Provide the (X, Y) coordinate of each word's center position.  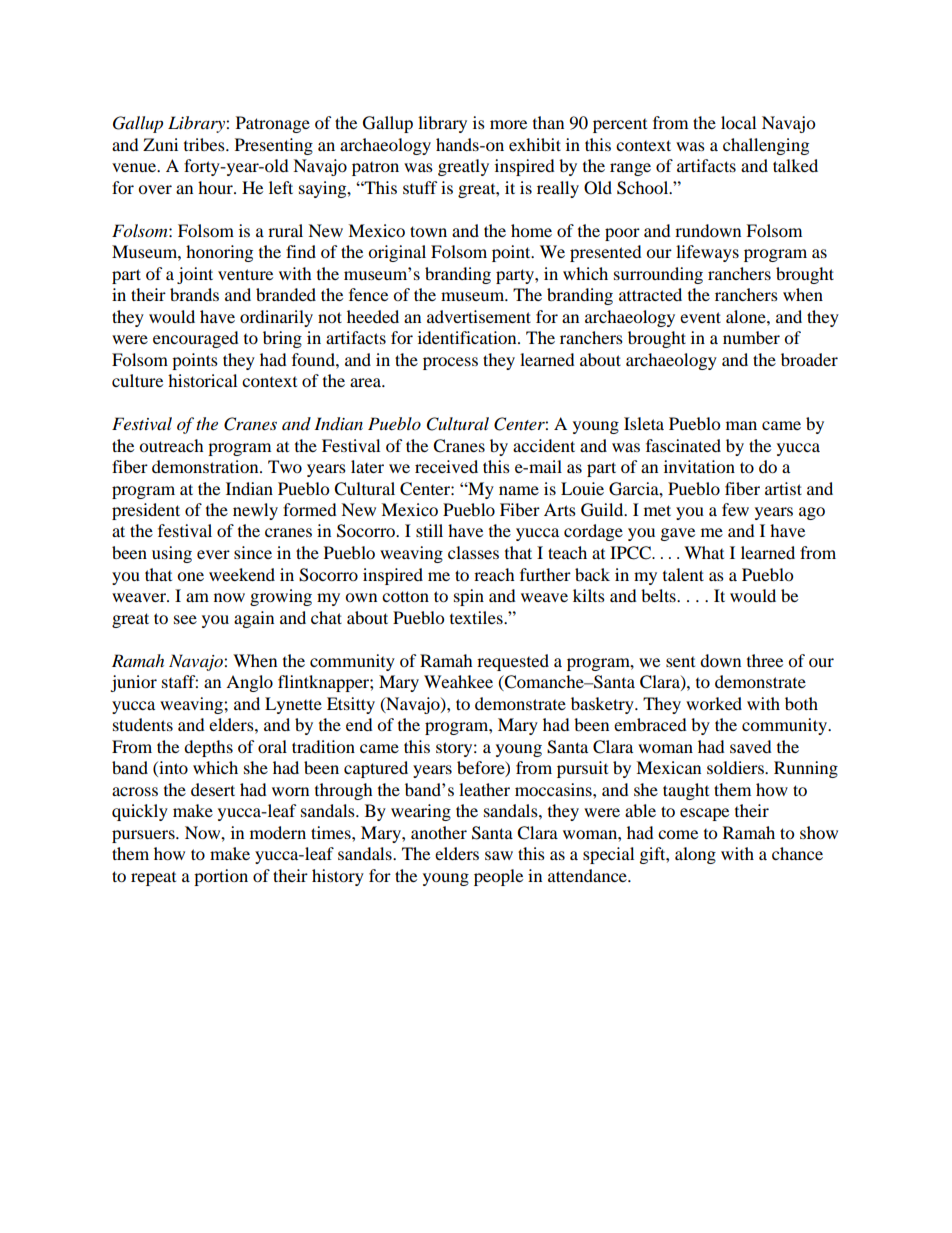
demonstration (206, 466)
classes (473, 552)
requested (513, 662)
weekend (242, 574)
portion (221, 877)
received (446, 466)
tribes (205, 144)
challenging (766, 146)
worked (714, 703)
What (704, 552)
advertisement (479, 316)
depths (208, 748)
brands (194, 294)
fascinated (683, 445)
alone (747, 316)
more (508, 124)
